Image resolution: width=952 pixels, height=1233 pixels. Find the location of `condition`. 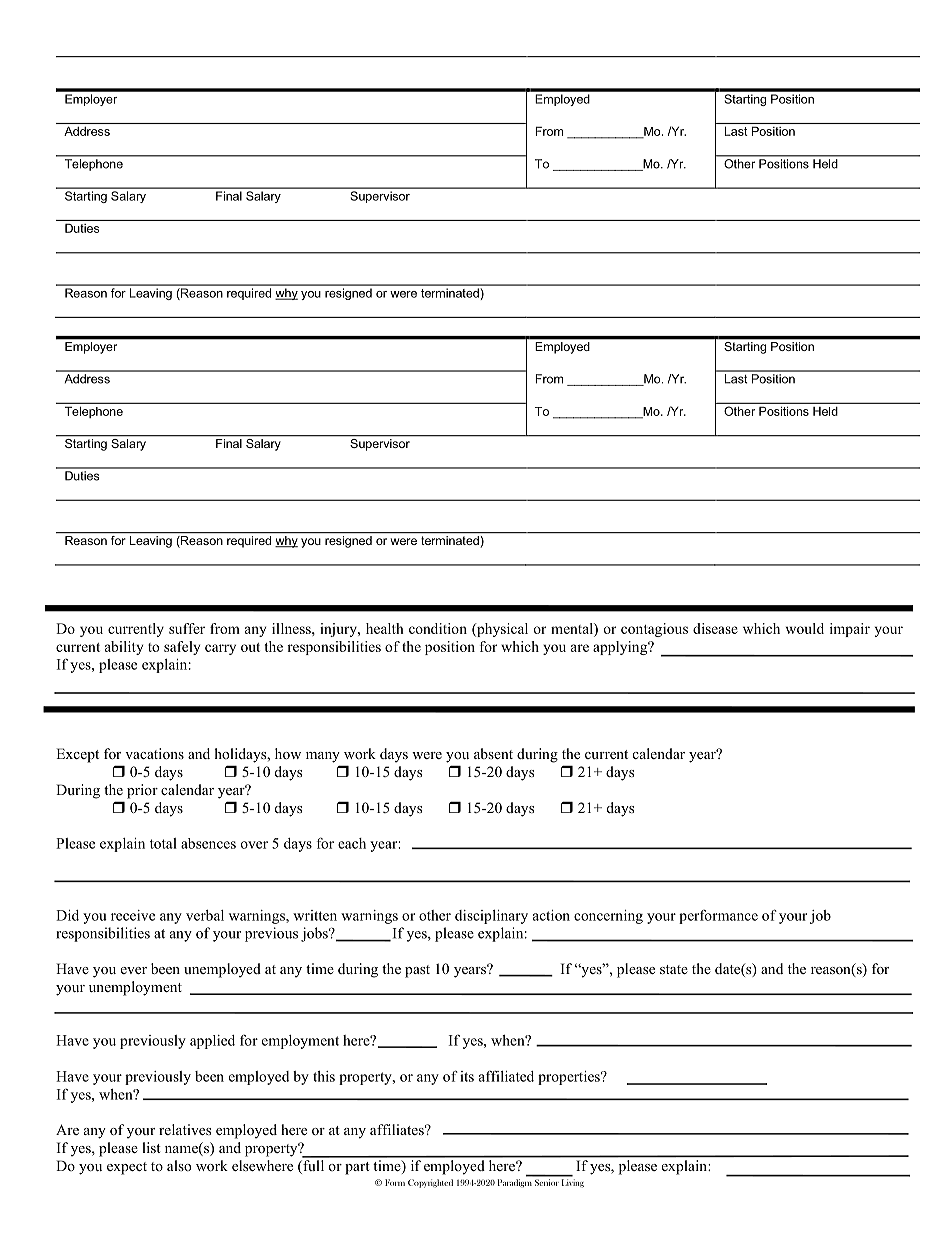

condition is located at coordinates (438, 628).
